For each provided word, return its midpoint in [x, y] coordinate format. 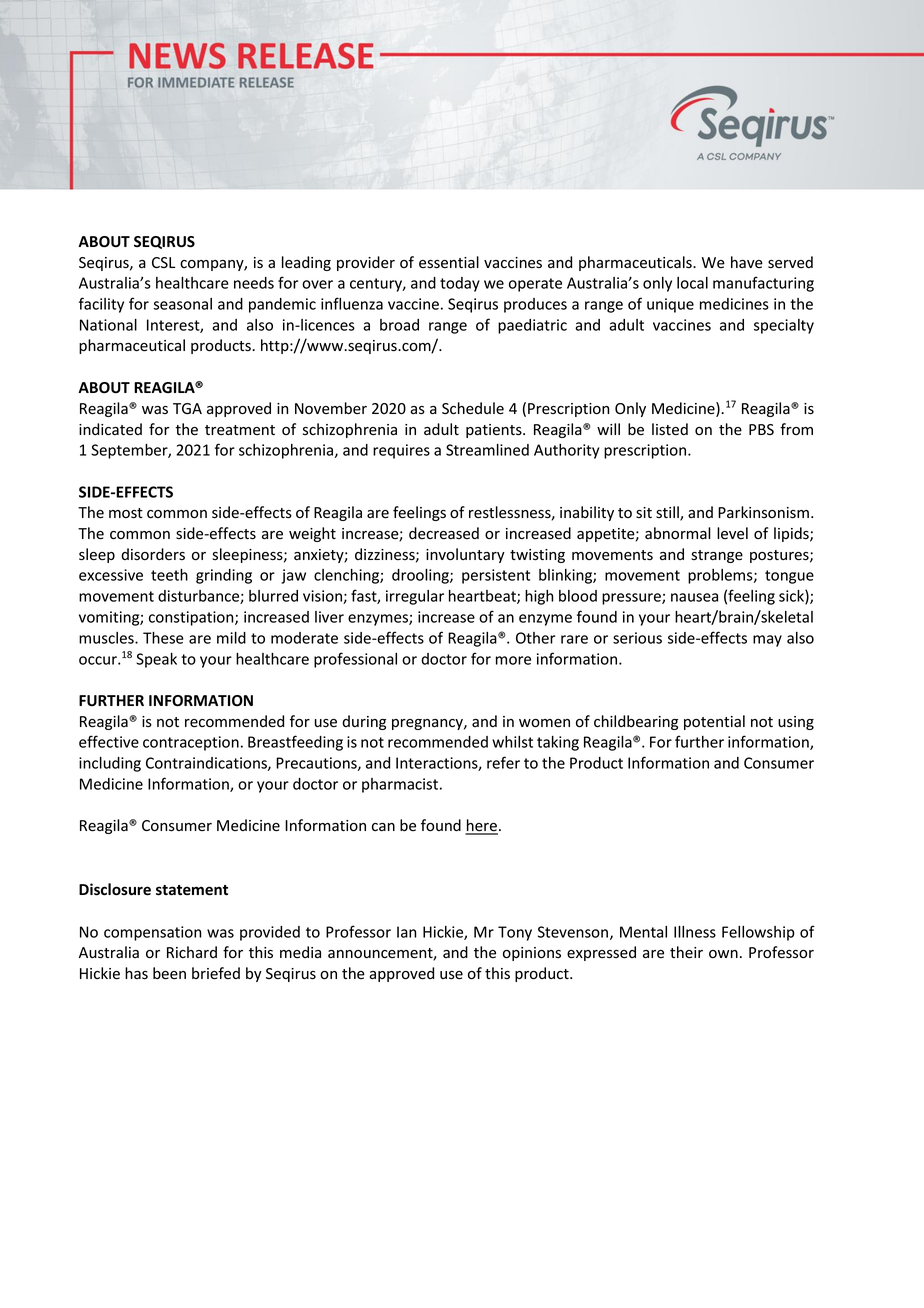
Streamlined [487, 450]
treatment [240, 430]
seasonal [182, 304]
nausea [694, 597]
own [723, 954]
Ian [406, 932]
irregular [415, 597]
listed [670, 429]
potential [714, 722]
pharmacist [400, 785]
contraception [191, 743]
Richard [192, 952]
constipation [192, 618]
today [460, 284]
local [692, 283]
